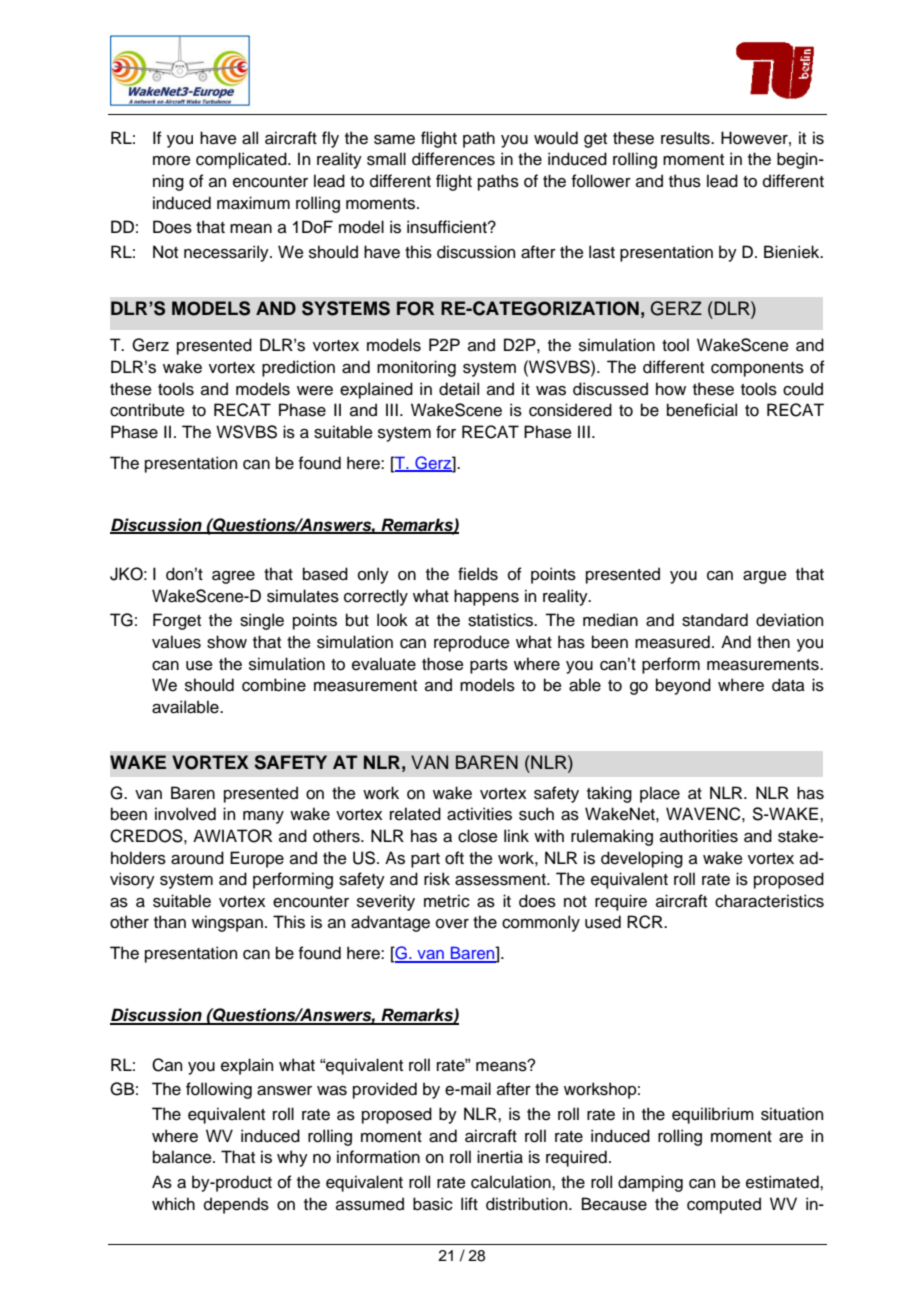 The image size is (924, 1308). Describe the element at coordinates (685, 181) in the image. I see `thus` at that location.
